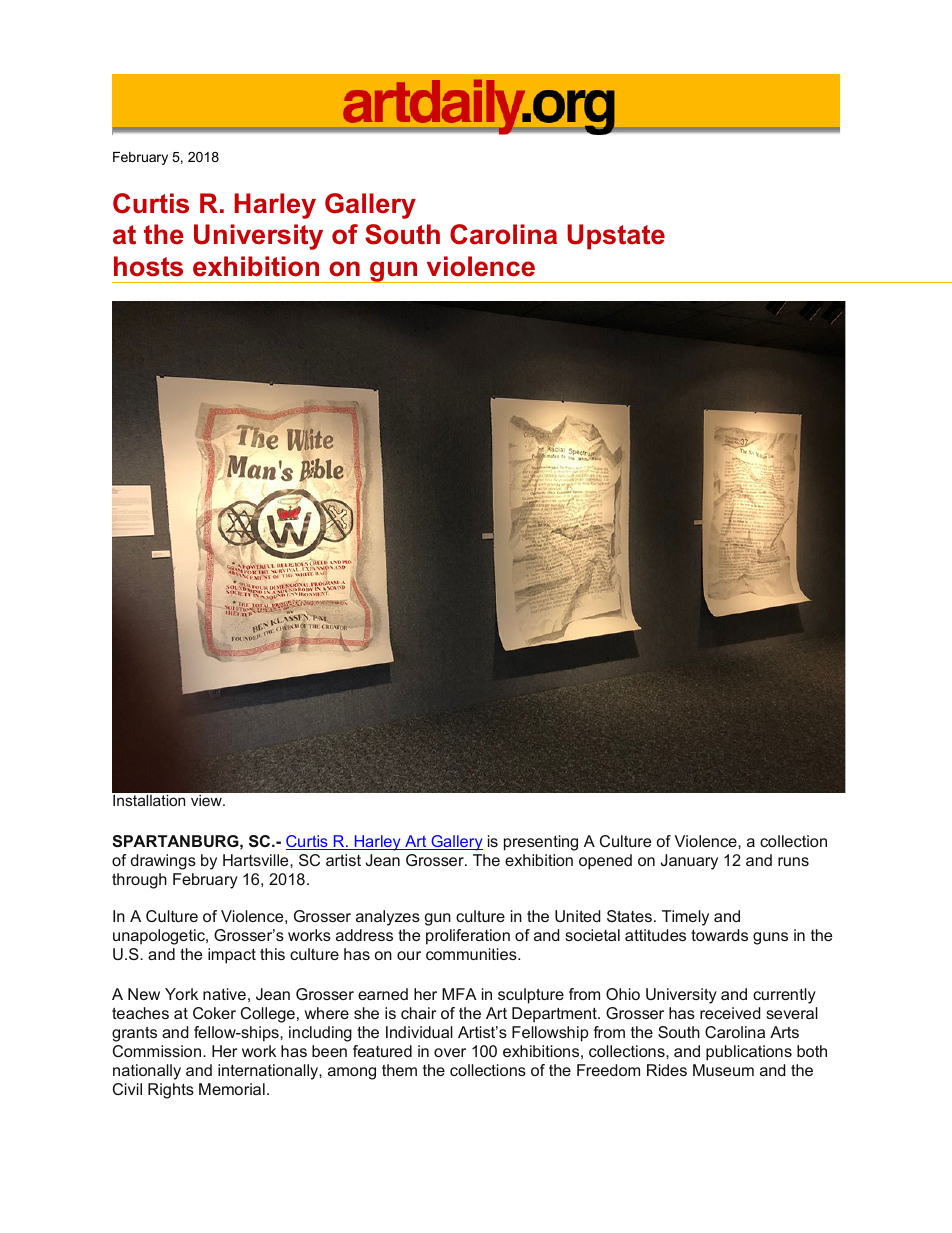 The height and width of the screenshot is (1233, 952). Describe the element at coordinates (148, 266) in the screenshot. I see `hosts` at that location.
